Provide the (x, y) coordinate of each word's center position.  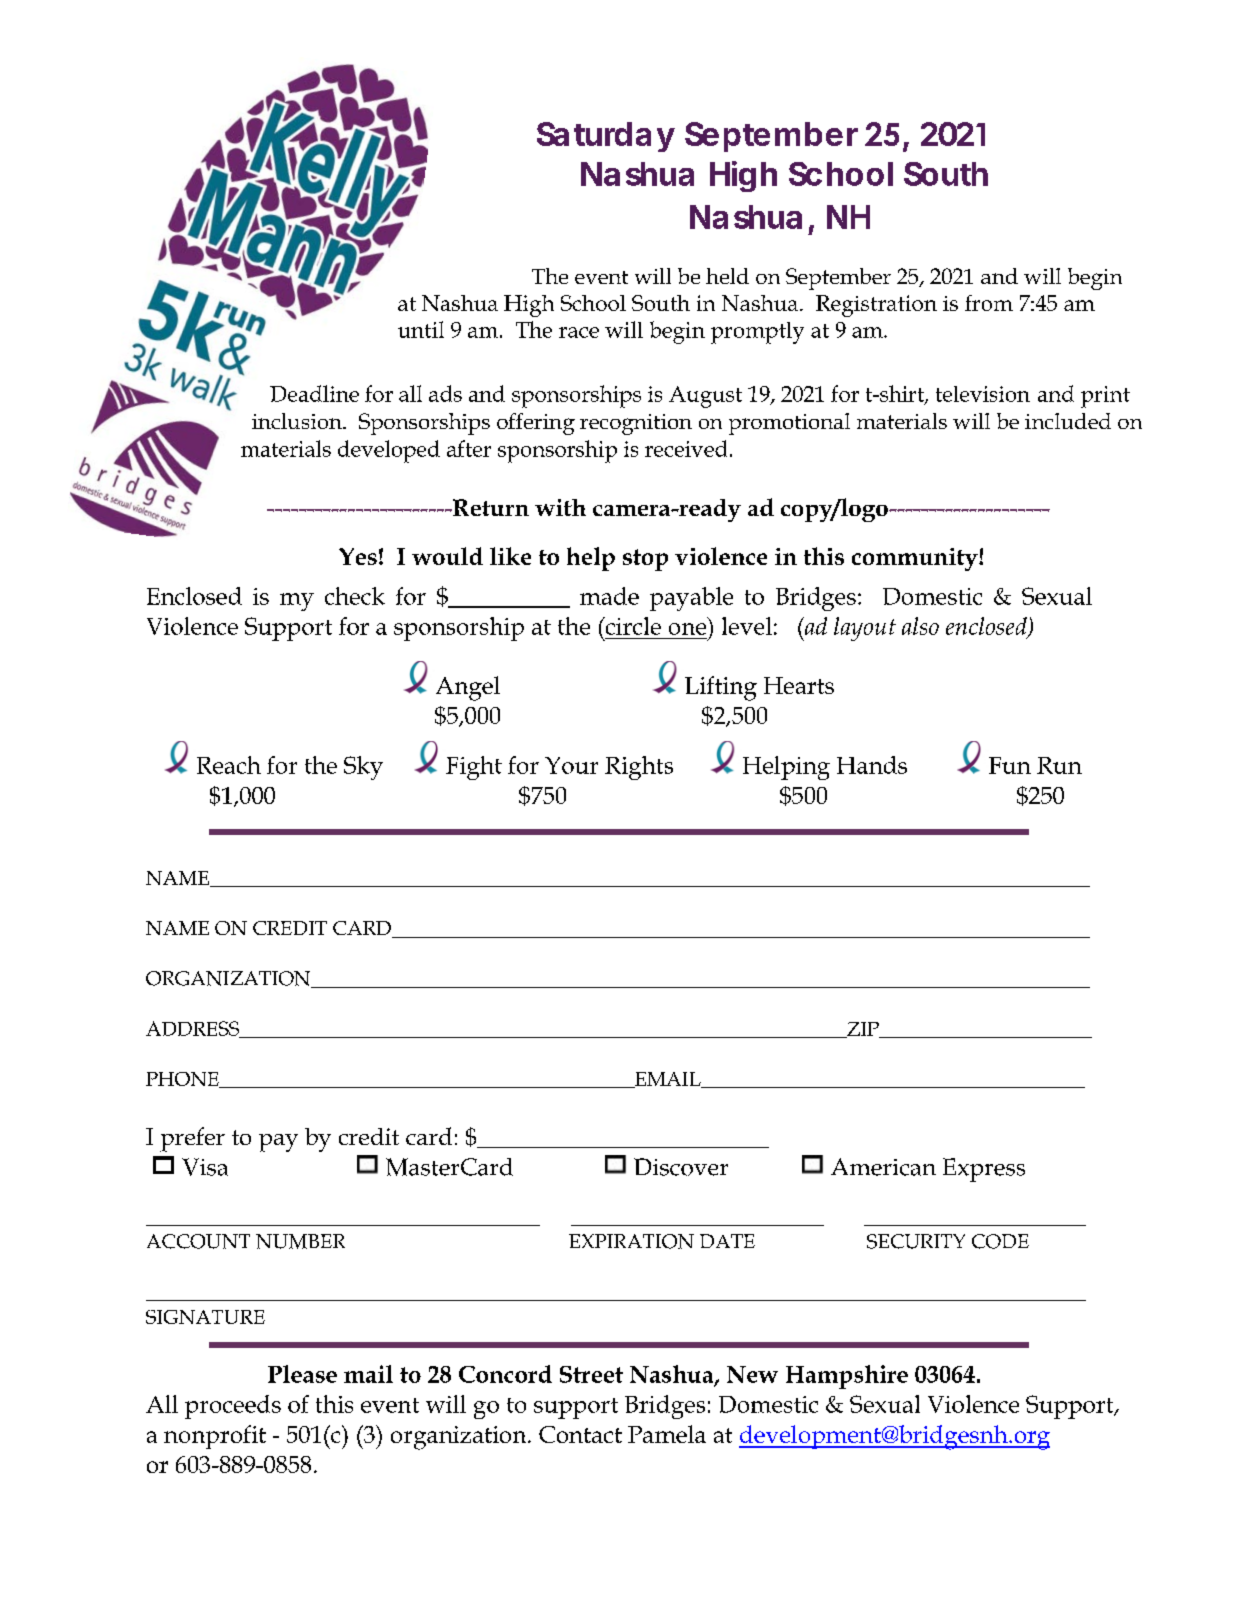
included (1068, 421)
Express (984, 1170)
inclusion (298, 421)
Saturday (606, 137)
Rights (639, 768)
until (421, 329)
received (686, 448)
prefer (192, 1139)
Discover (681, 1167)
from (989, 303)
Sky (363, 768)
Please (302, 1374)
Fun (1010, 765)
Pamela (667, 1434)
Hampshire (847, 1377)
